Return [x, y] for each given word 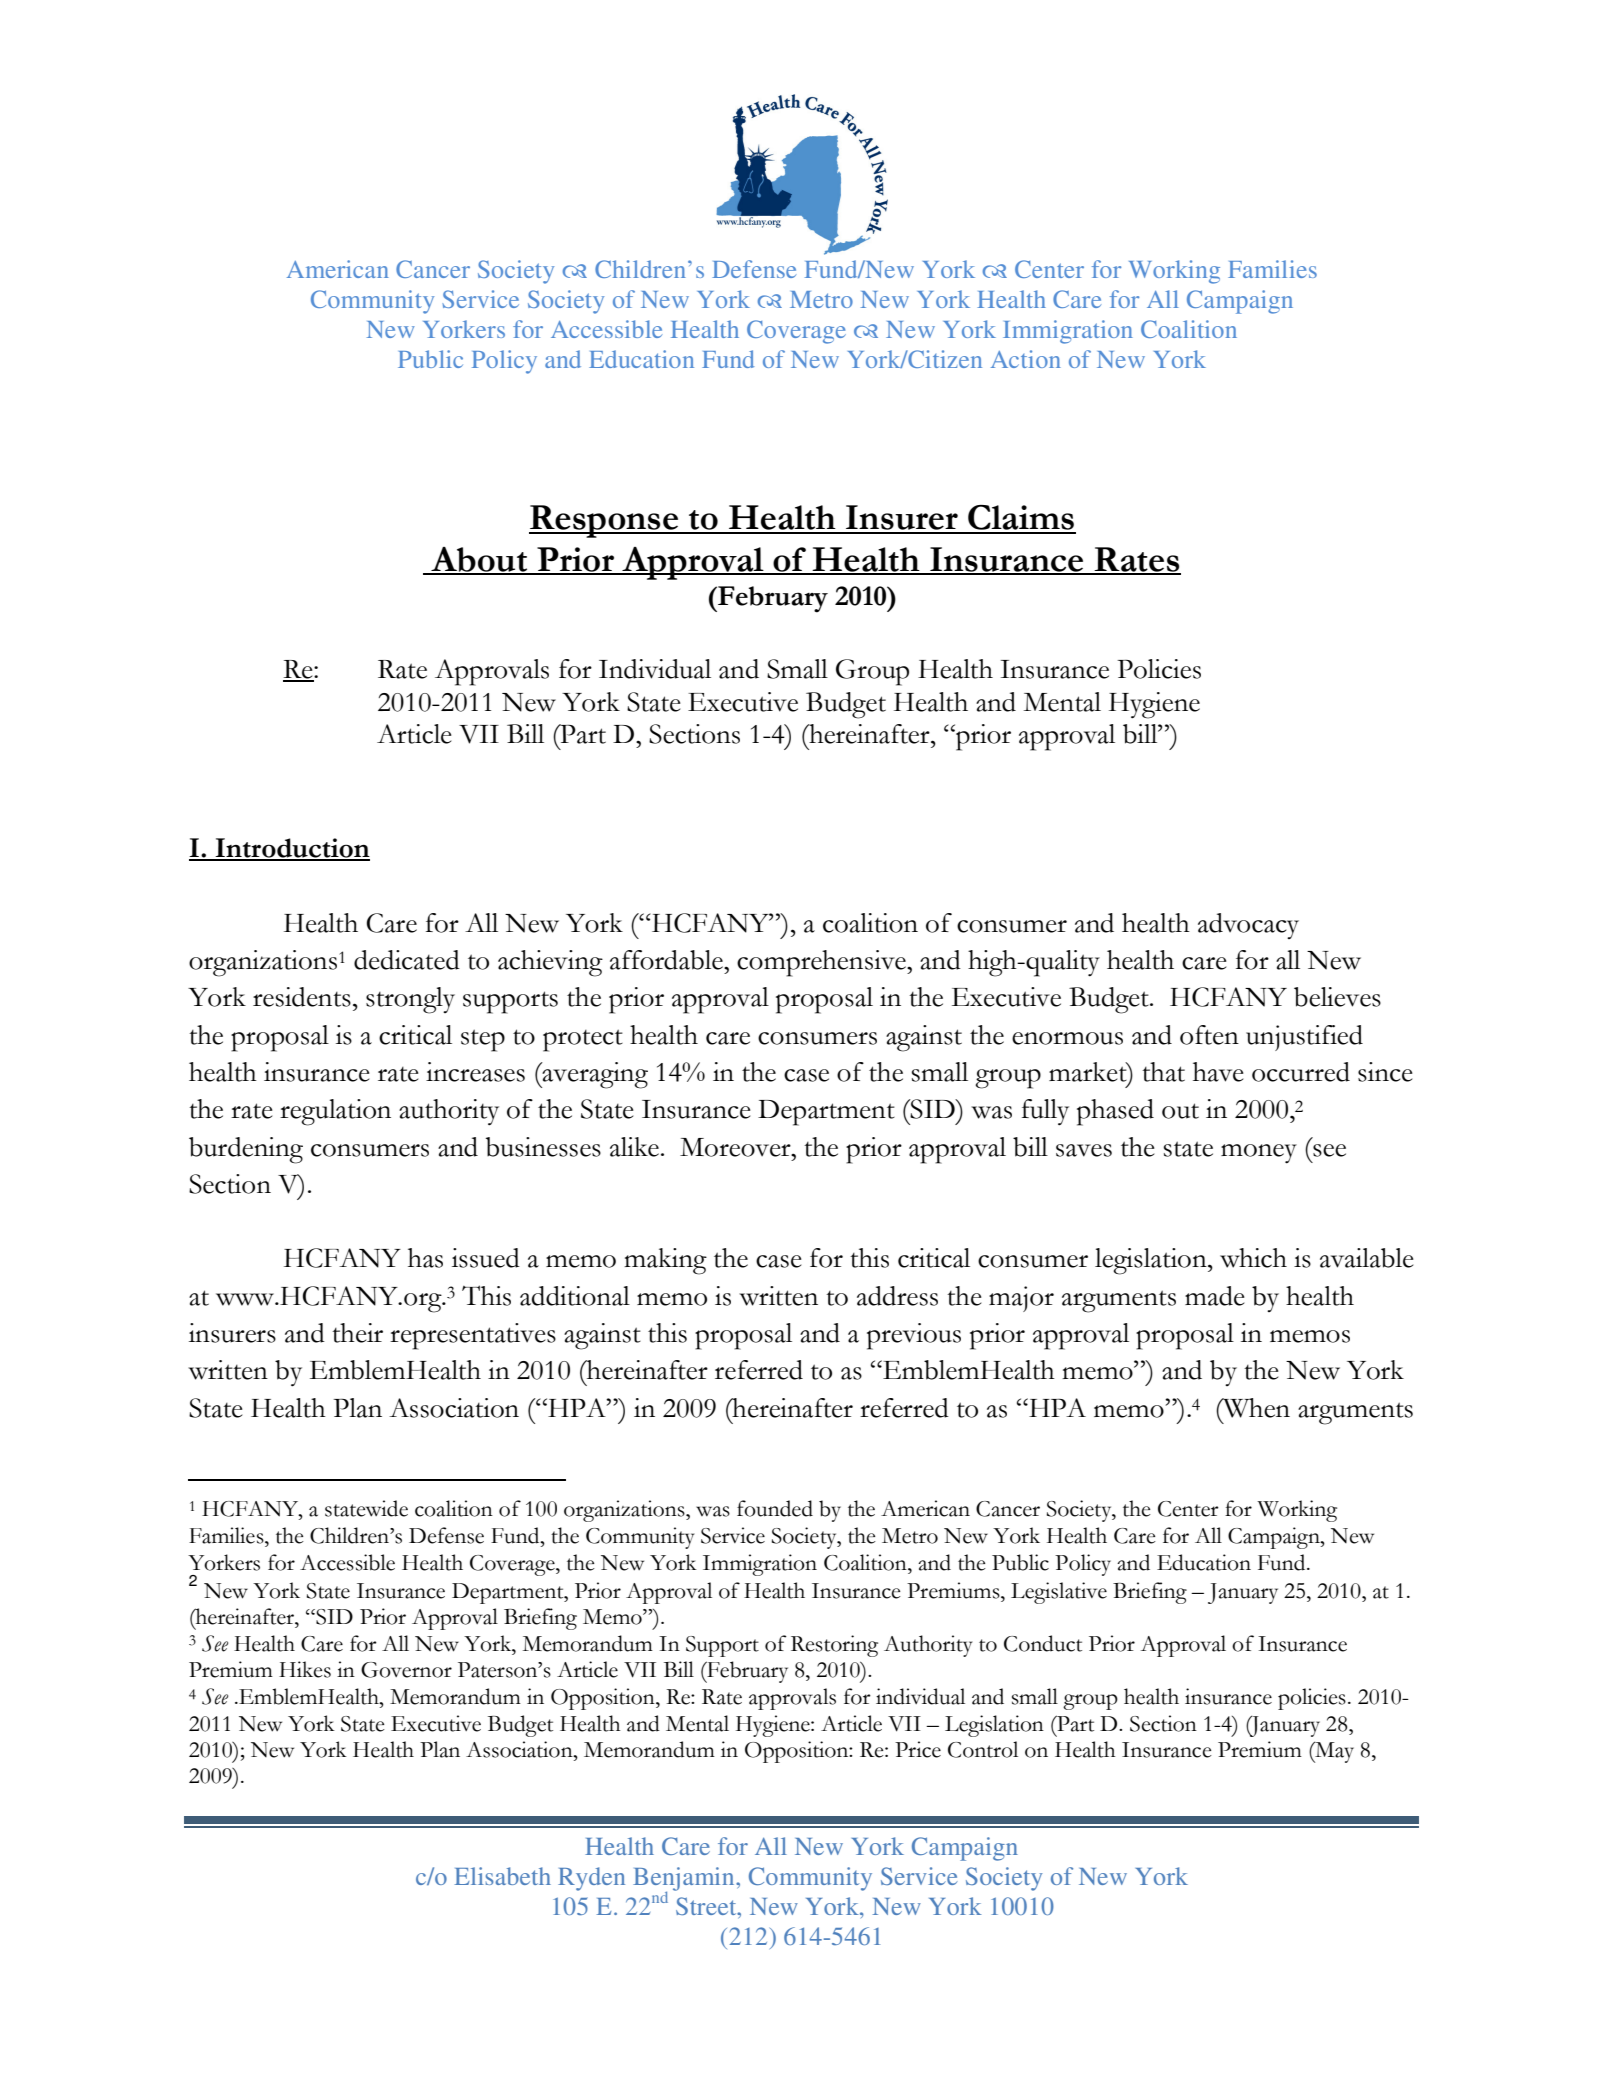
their [357, 1333]
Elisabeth [502, 1876]
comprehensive [822, 963]
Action [1026, 359]
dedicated [407, 960]
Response [605, 521]
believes [1337, 997]
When [1255, 1408]
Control [983, 1749]
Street [707, 1906]
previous [914, 1336]
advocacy [1248, 926]
